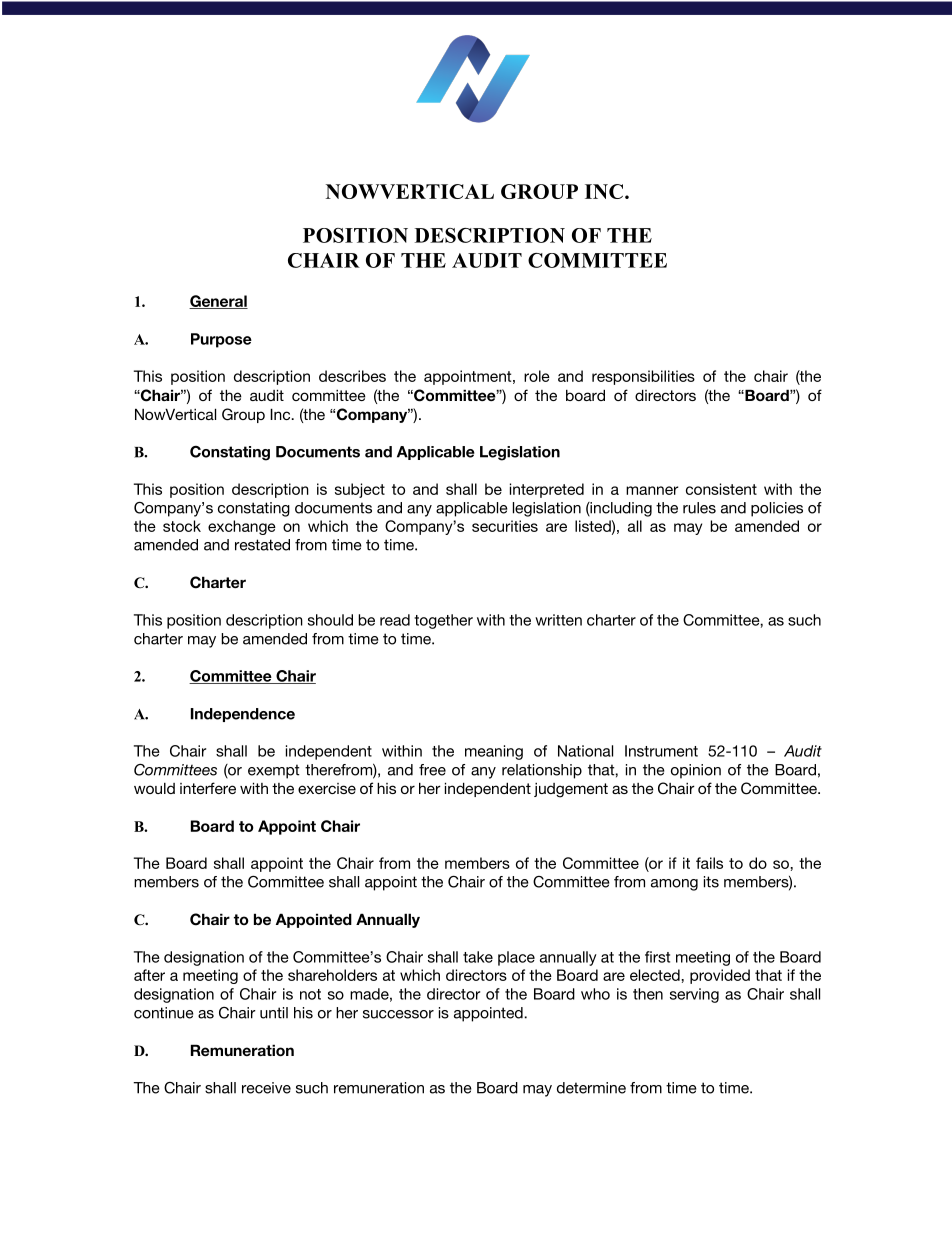 The image size is (952, 1233). I want to click on meaning, so click(494, 752).
